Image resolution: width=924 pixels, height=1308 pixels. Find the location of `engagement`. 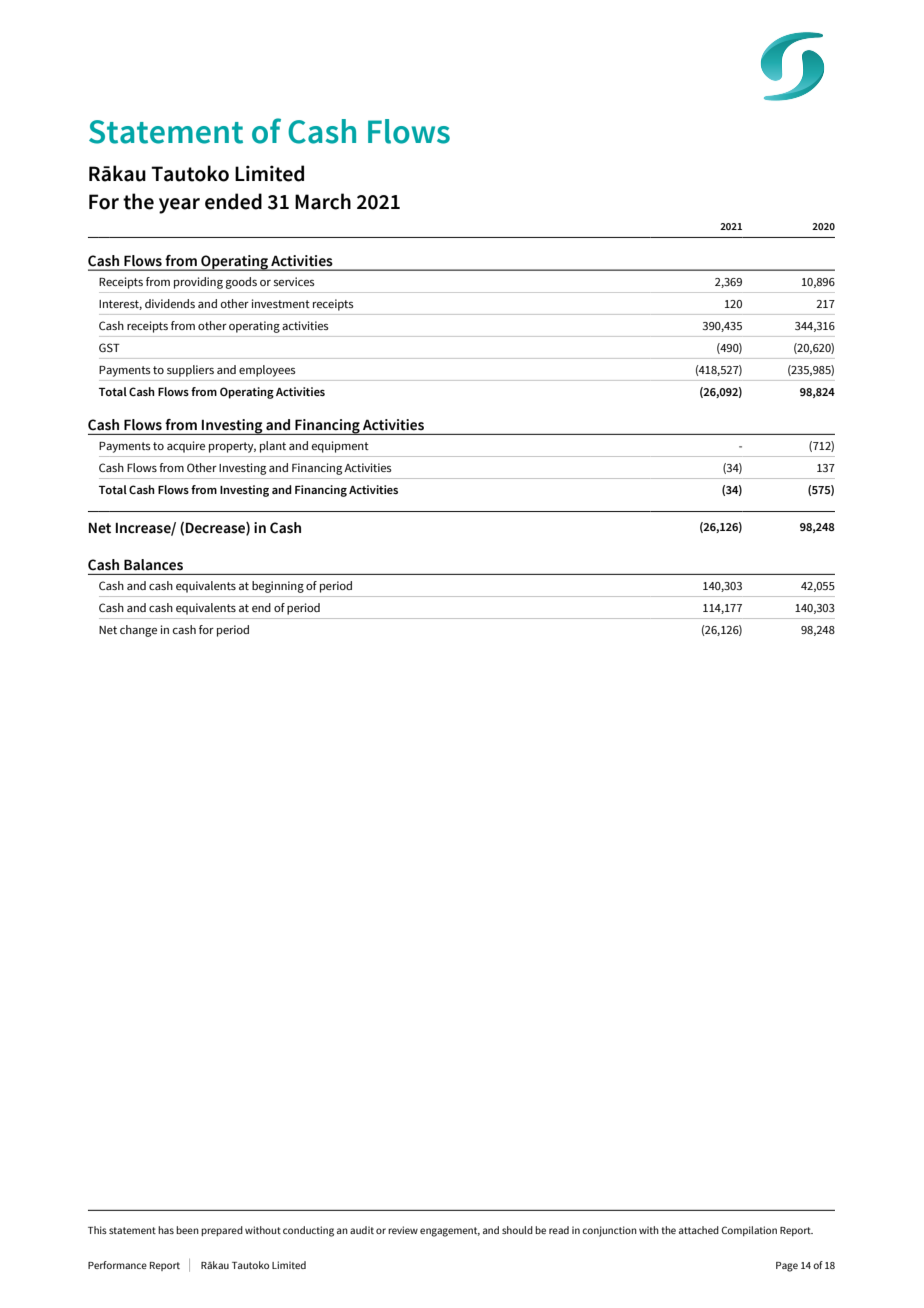

engagement is located at coordinates (450, 1232).
